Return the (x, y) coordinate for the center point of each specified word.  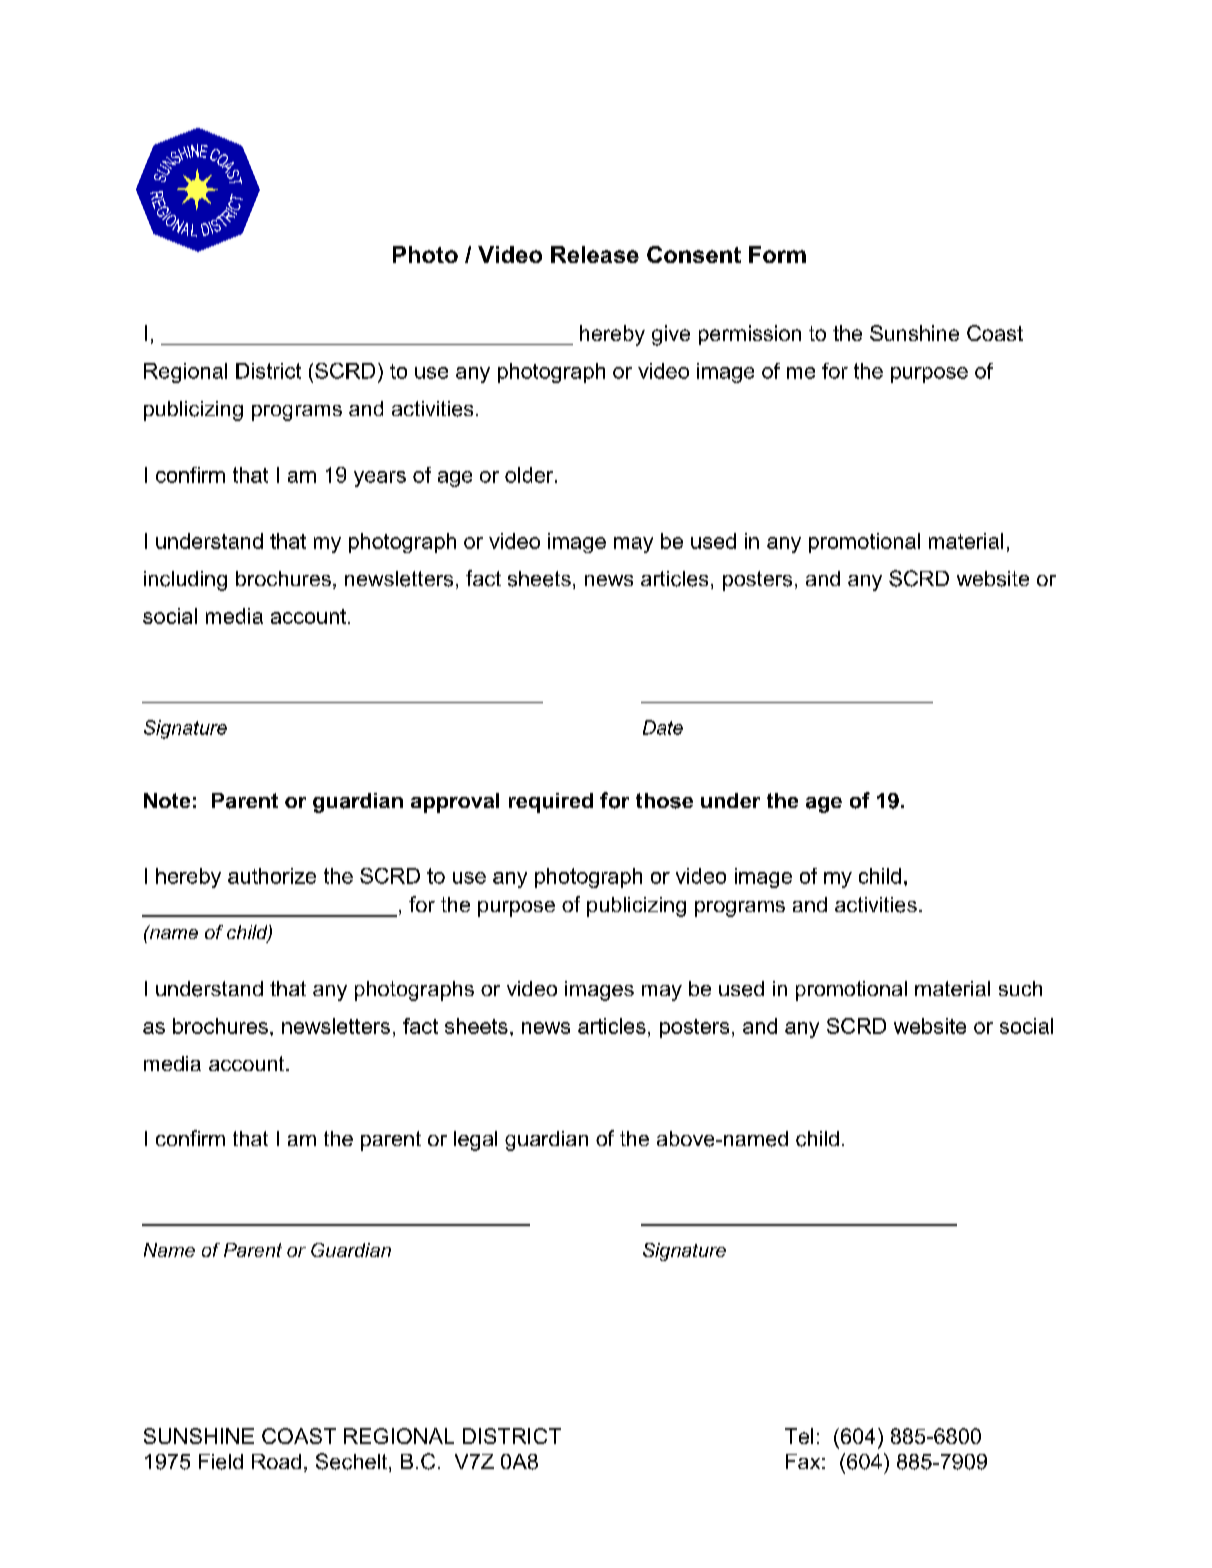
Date (663, 727)
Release (595, 254)
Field (221, 1462)
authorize (272, 876)
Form (777, 254)
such (1020, 988)
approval (455, 803)
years (380, 479)
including (185, 581)
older (530, 475)
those (664, 801)
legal (475, 1141)
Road (276, 1461)
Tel (799, 1436)
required (551, 803)
